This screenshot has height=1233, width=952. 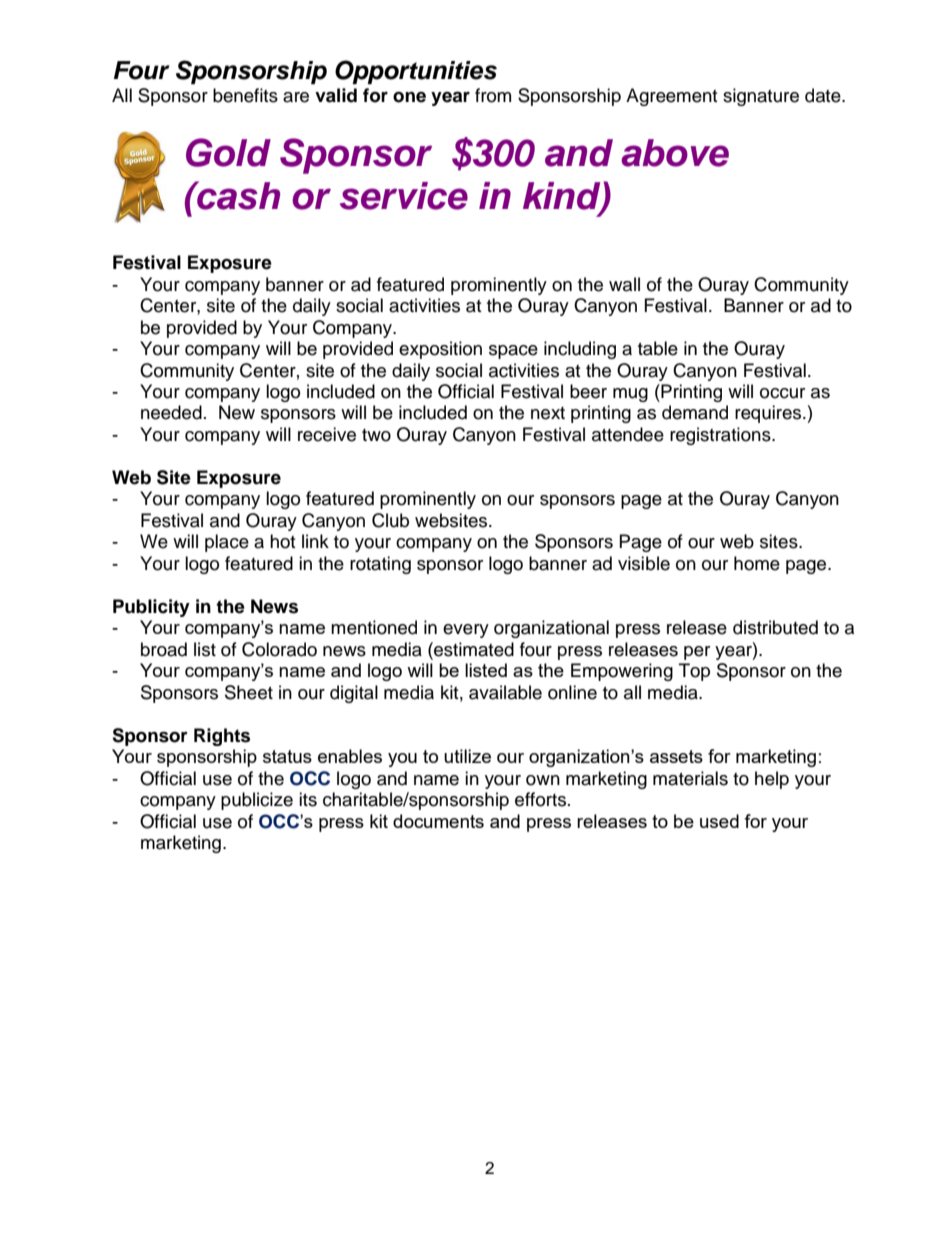 What do you see at coordinates (493, 95) in the screenshot?
I see `from` at bounding box center [493, 95].
